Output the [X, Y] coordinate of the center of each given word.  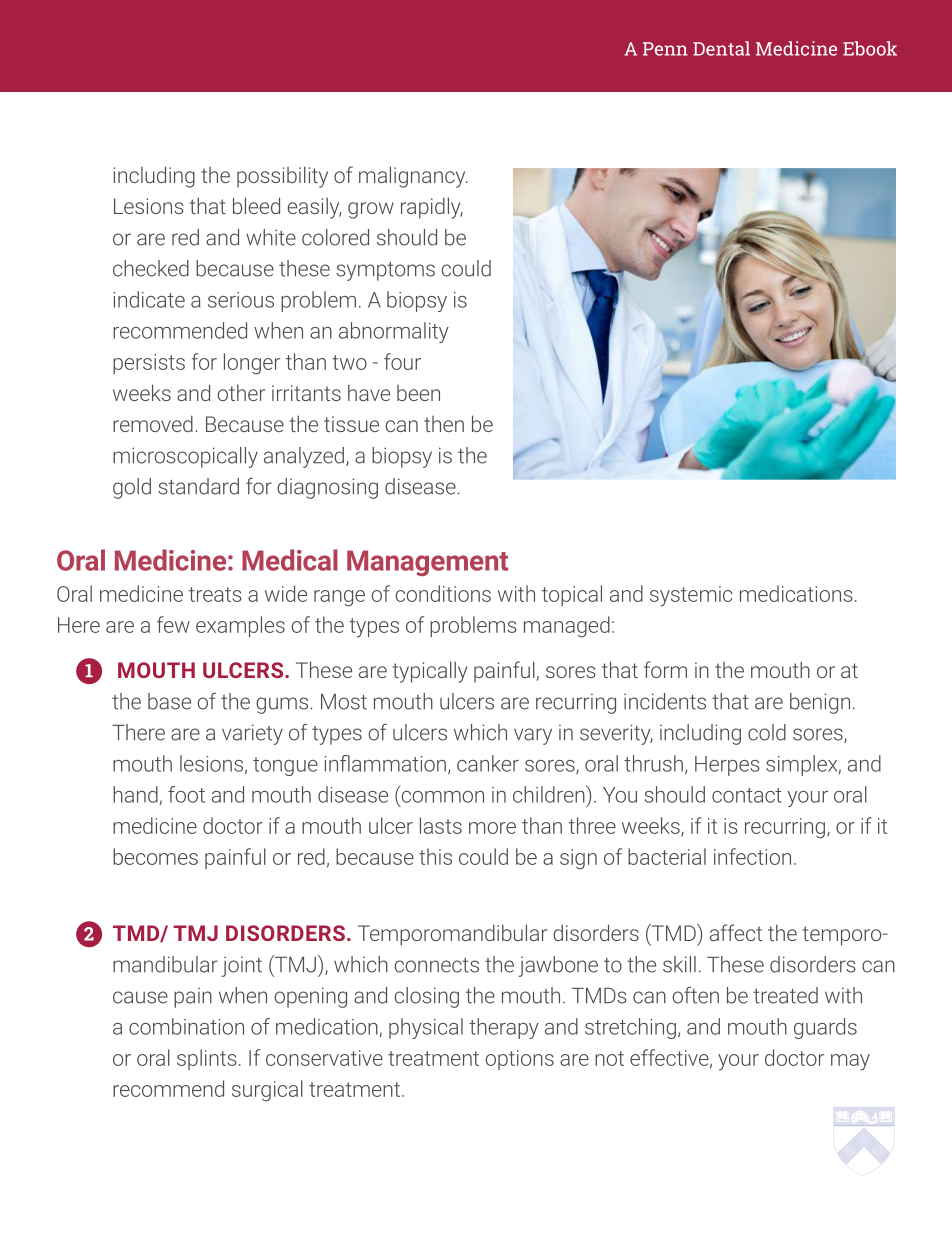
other [241, 392]
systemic [691, 596]
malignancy [413, 177]
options [520, 1060]
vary [533, 736]
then [444, 424]
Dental [721, 48]
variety [252, 734]
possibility [282, 177]
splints [207, 1059]
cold [767, 732]
